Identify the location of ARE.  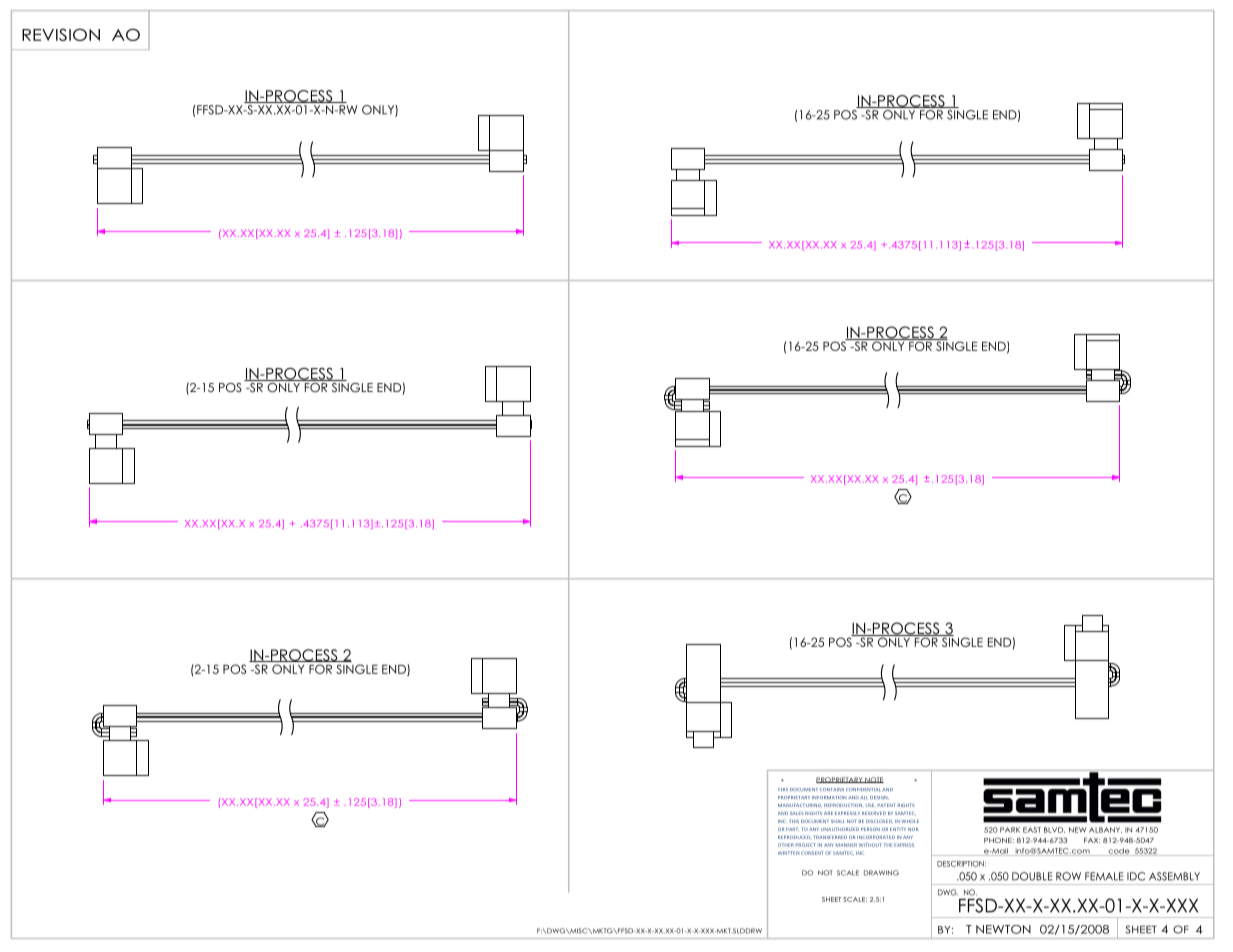
(828, 813).
